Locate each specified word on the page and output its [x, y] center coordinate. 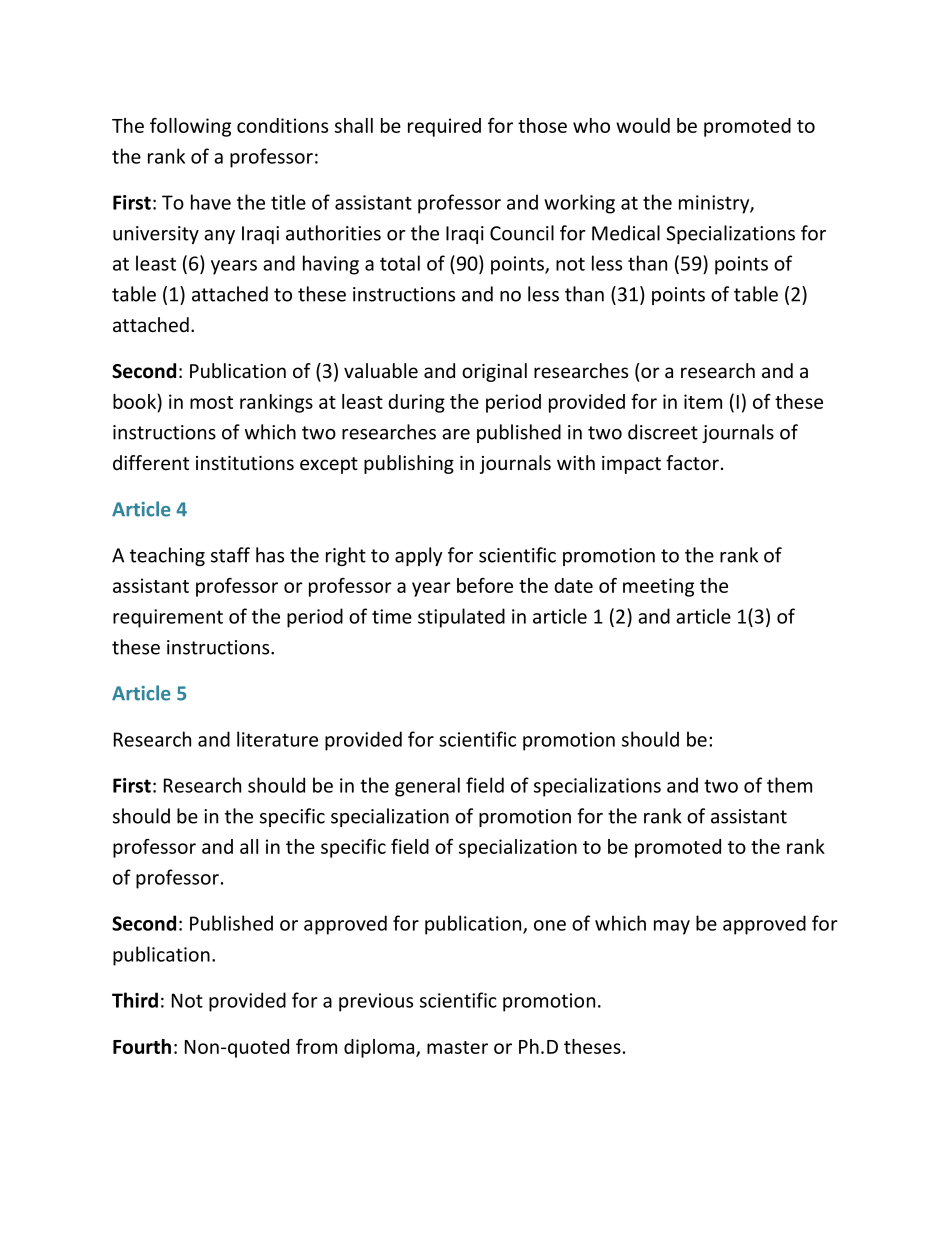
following [190, 127]
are [456, 434]
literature [277, 739]
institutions [245, 463]
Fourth [142, 1046]
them [789, 785]
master [457, 1047]
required [444, 127]
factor [692, 463]
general [427, 787]
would [643, 125]
